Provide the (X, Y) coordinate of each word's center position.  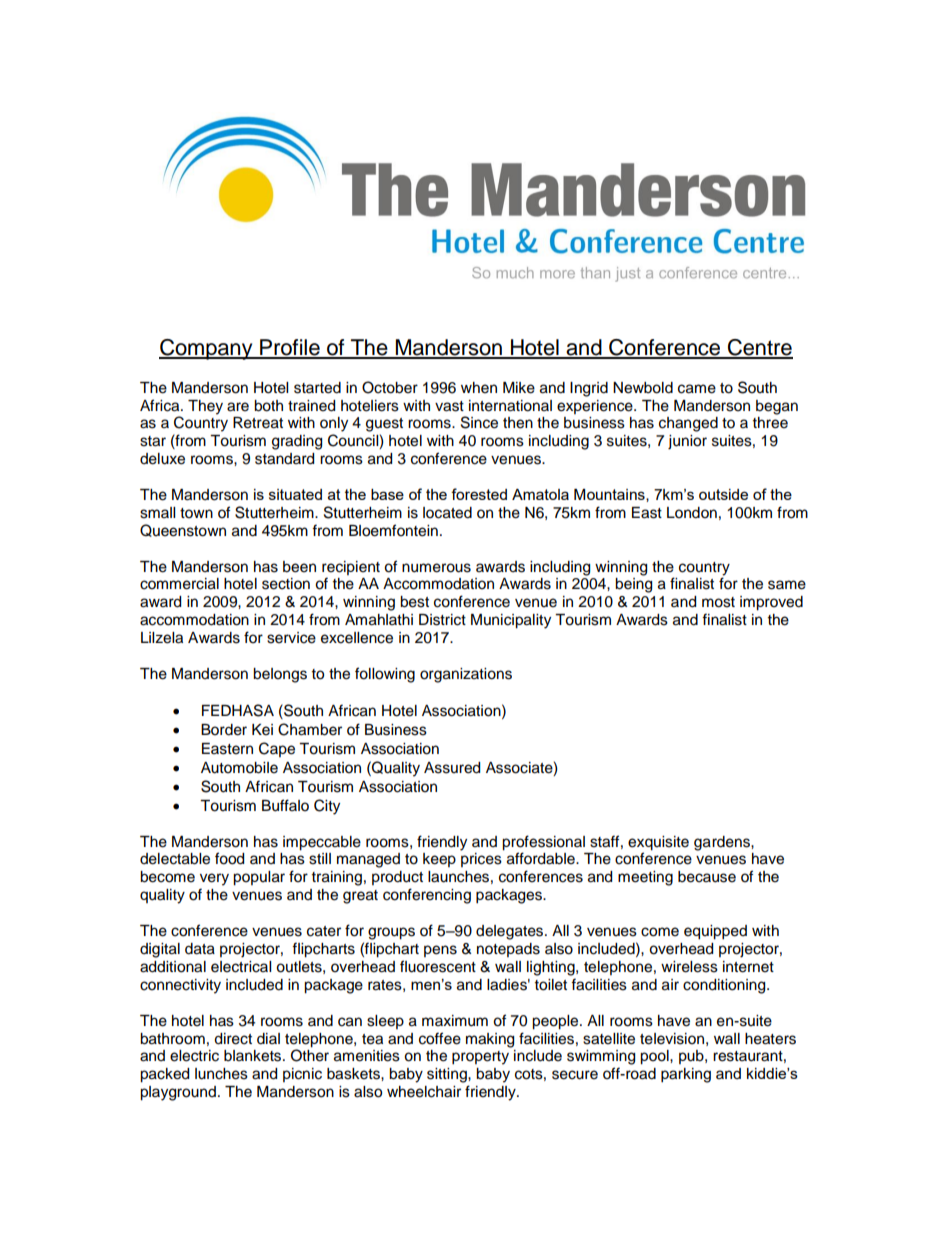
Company (207, 349)
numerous (436, 568)
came (697, 389)
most (718, 602)
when (479, 388)
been (299, 567)
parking (686, 1075)
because (707, 877)
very (214, 879)
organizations (466, 675)
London (692, 513)
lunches (221, 1074)
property (480, 1058)
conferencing (427, 896)
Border (224, 730)
